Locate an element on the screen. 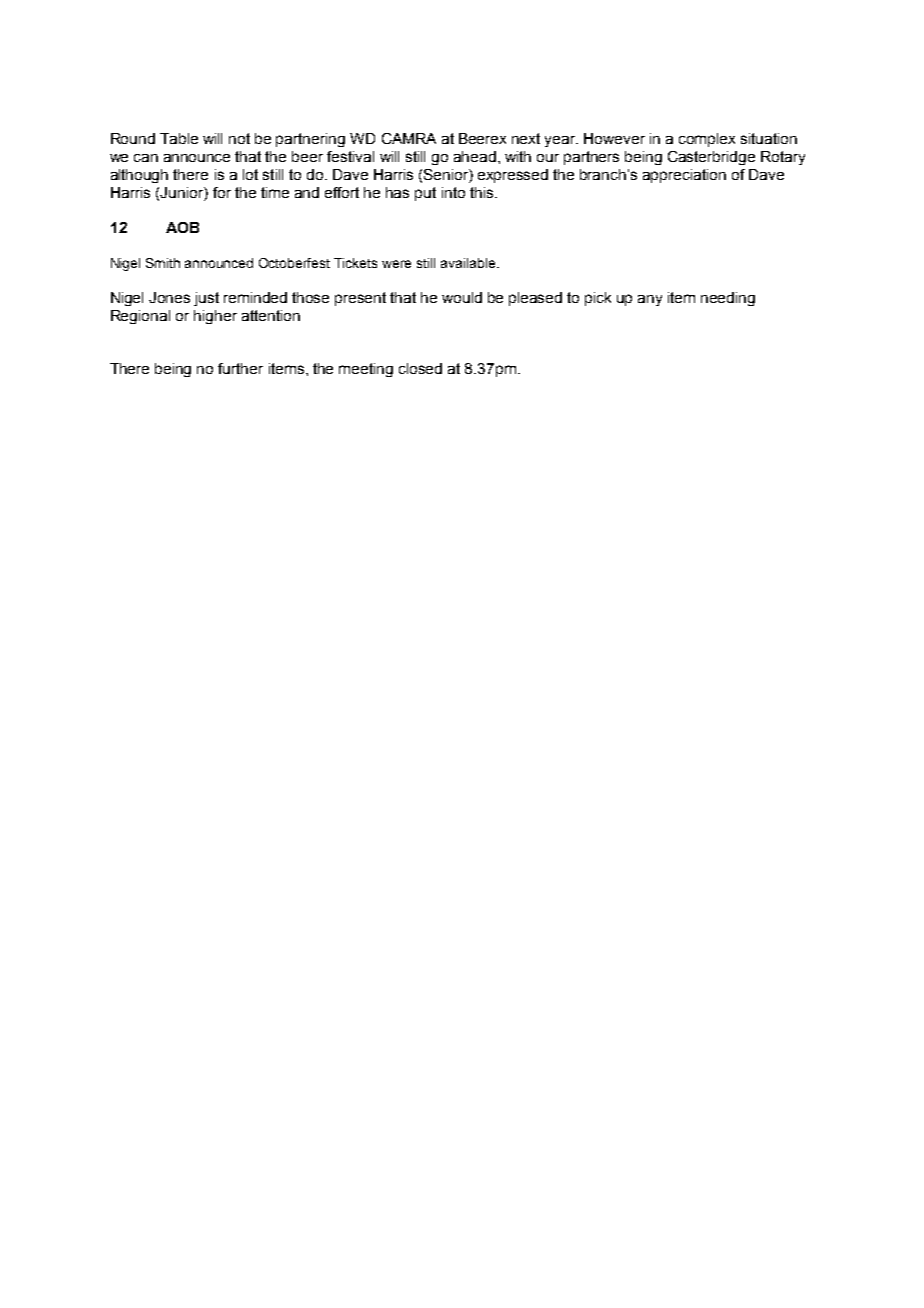  needing is located at coordinates (728, 299).
